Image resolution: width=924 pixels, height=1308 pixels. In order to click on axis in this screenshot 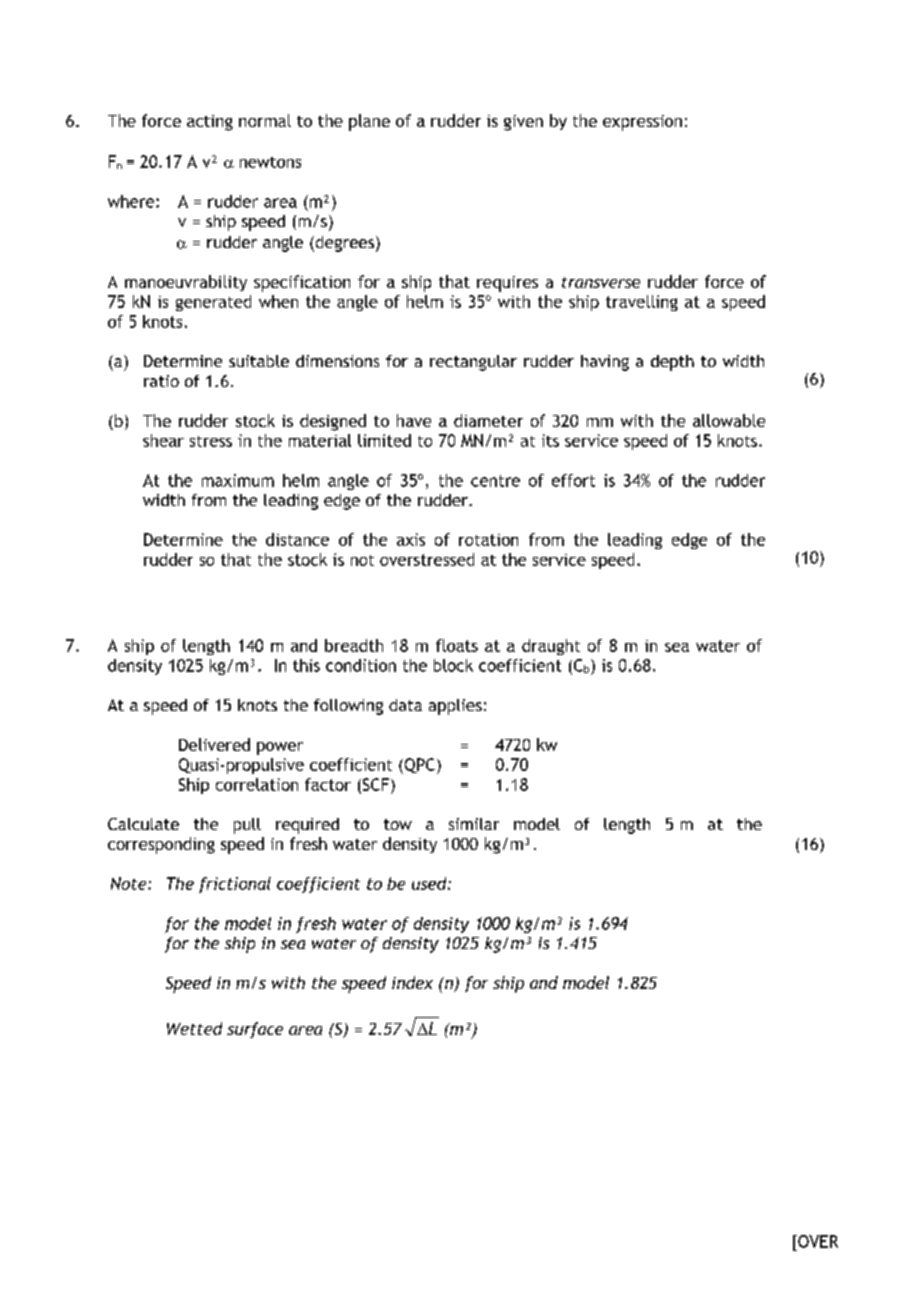, I will do `click(411, 539)`.
